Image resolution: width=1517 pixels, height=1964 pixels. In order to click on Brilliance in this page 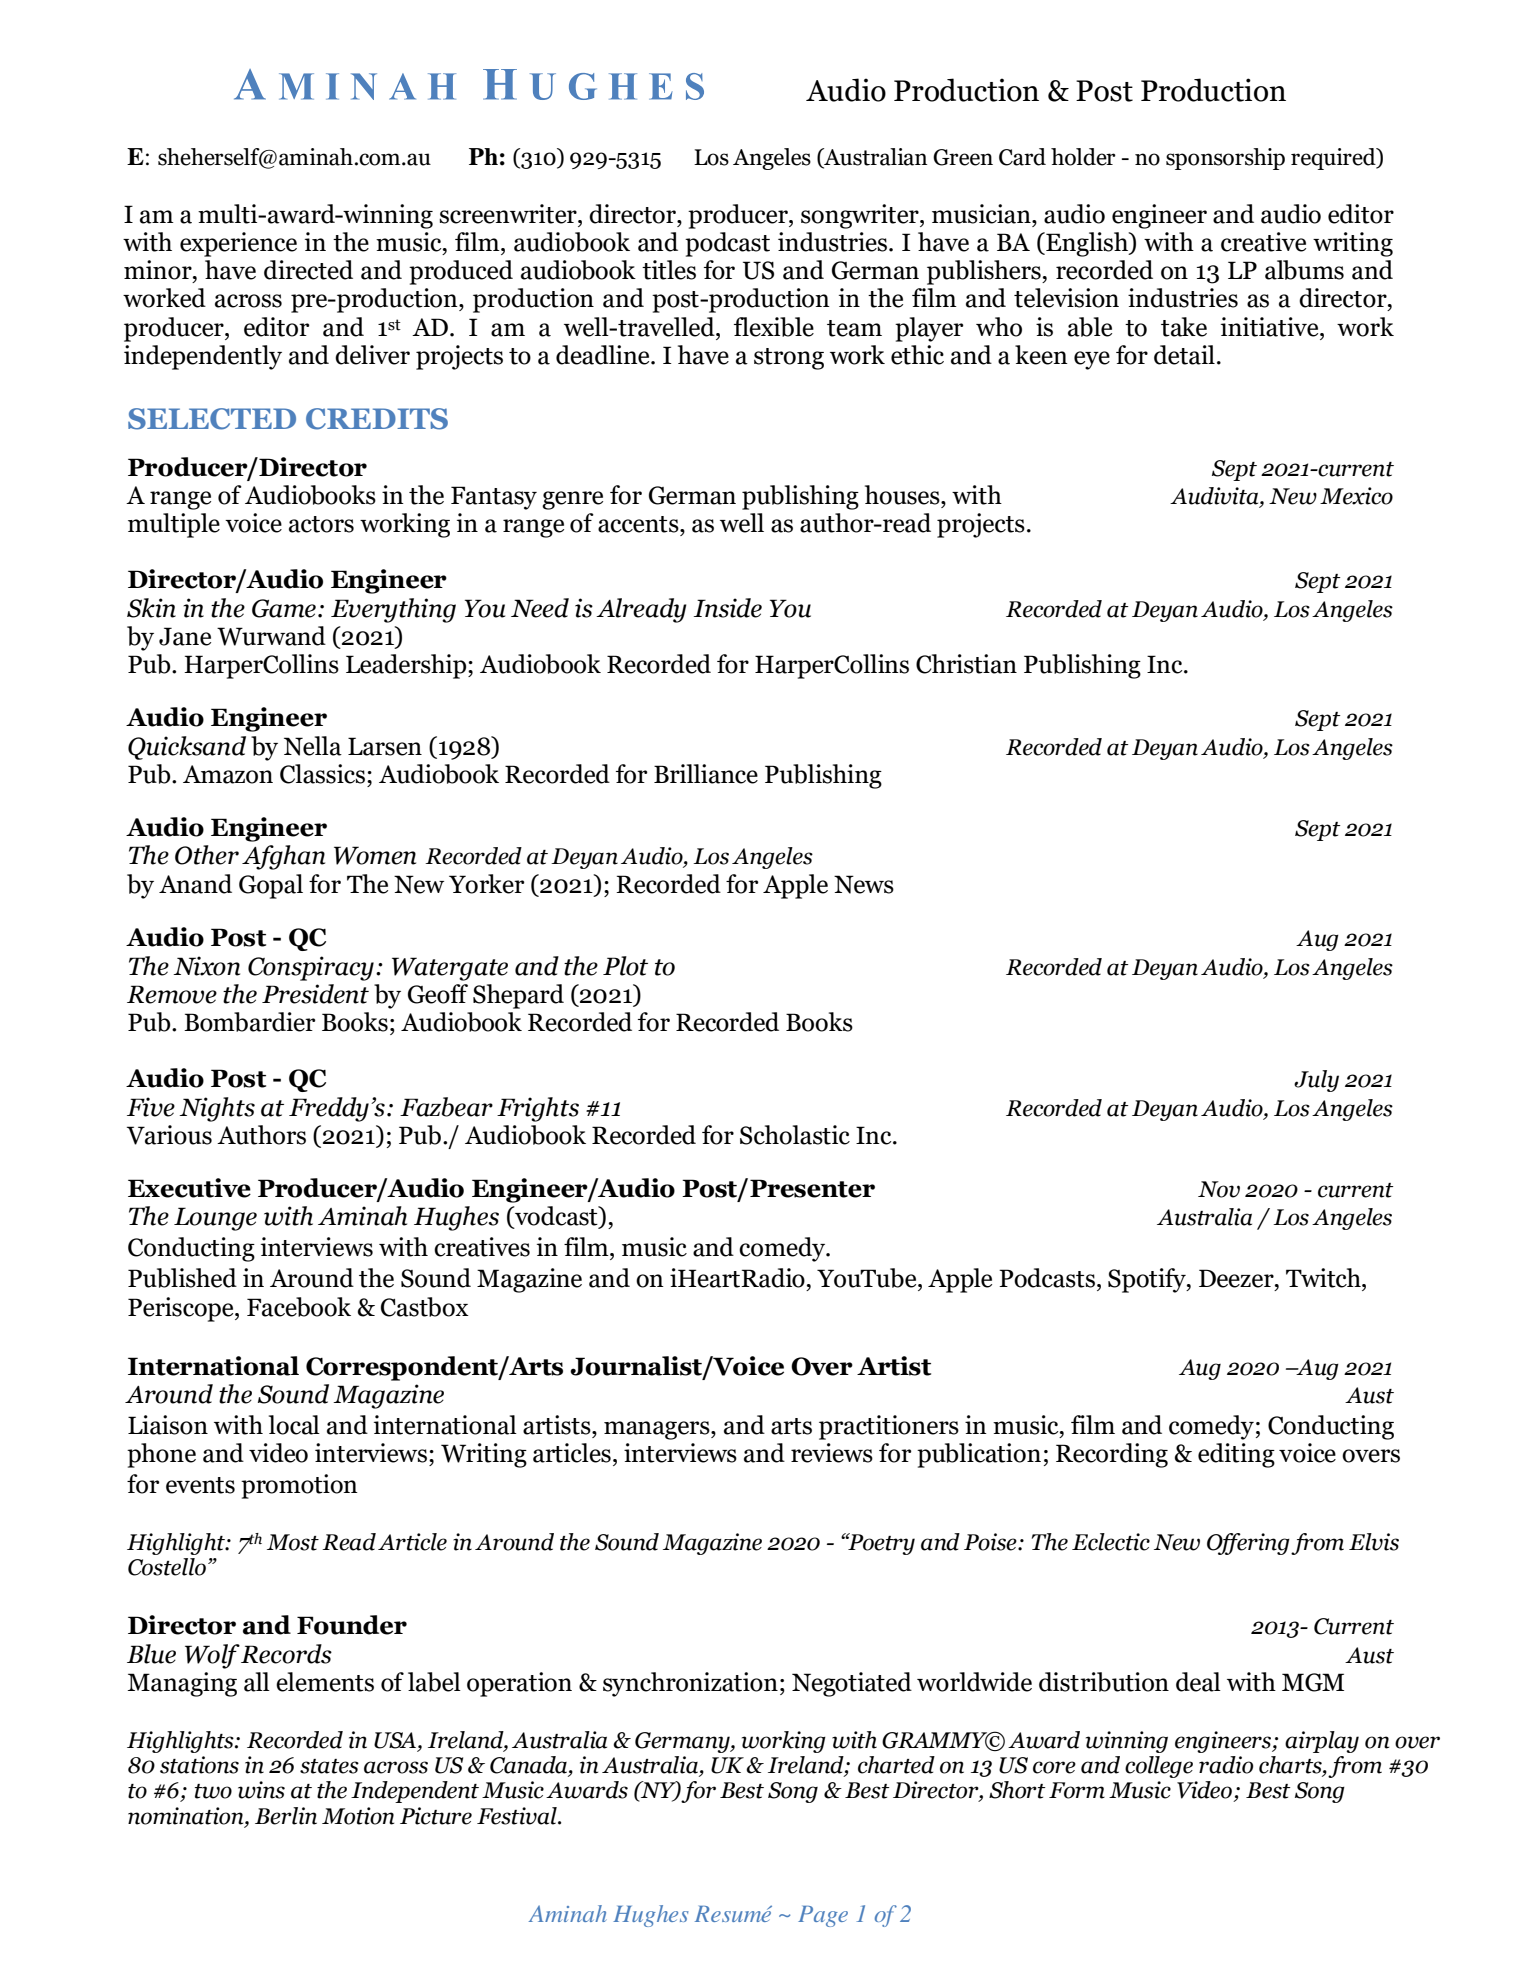, I will do `click(706, 774)`.
